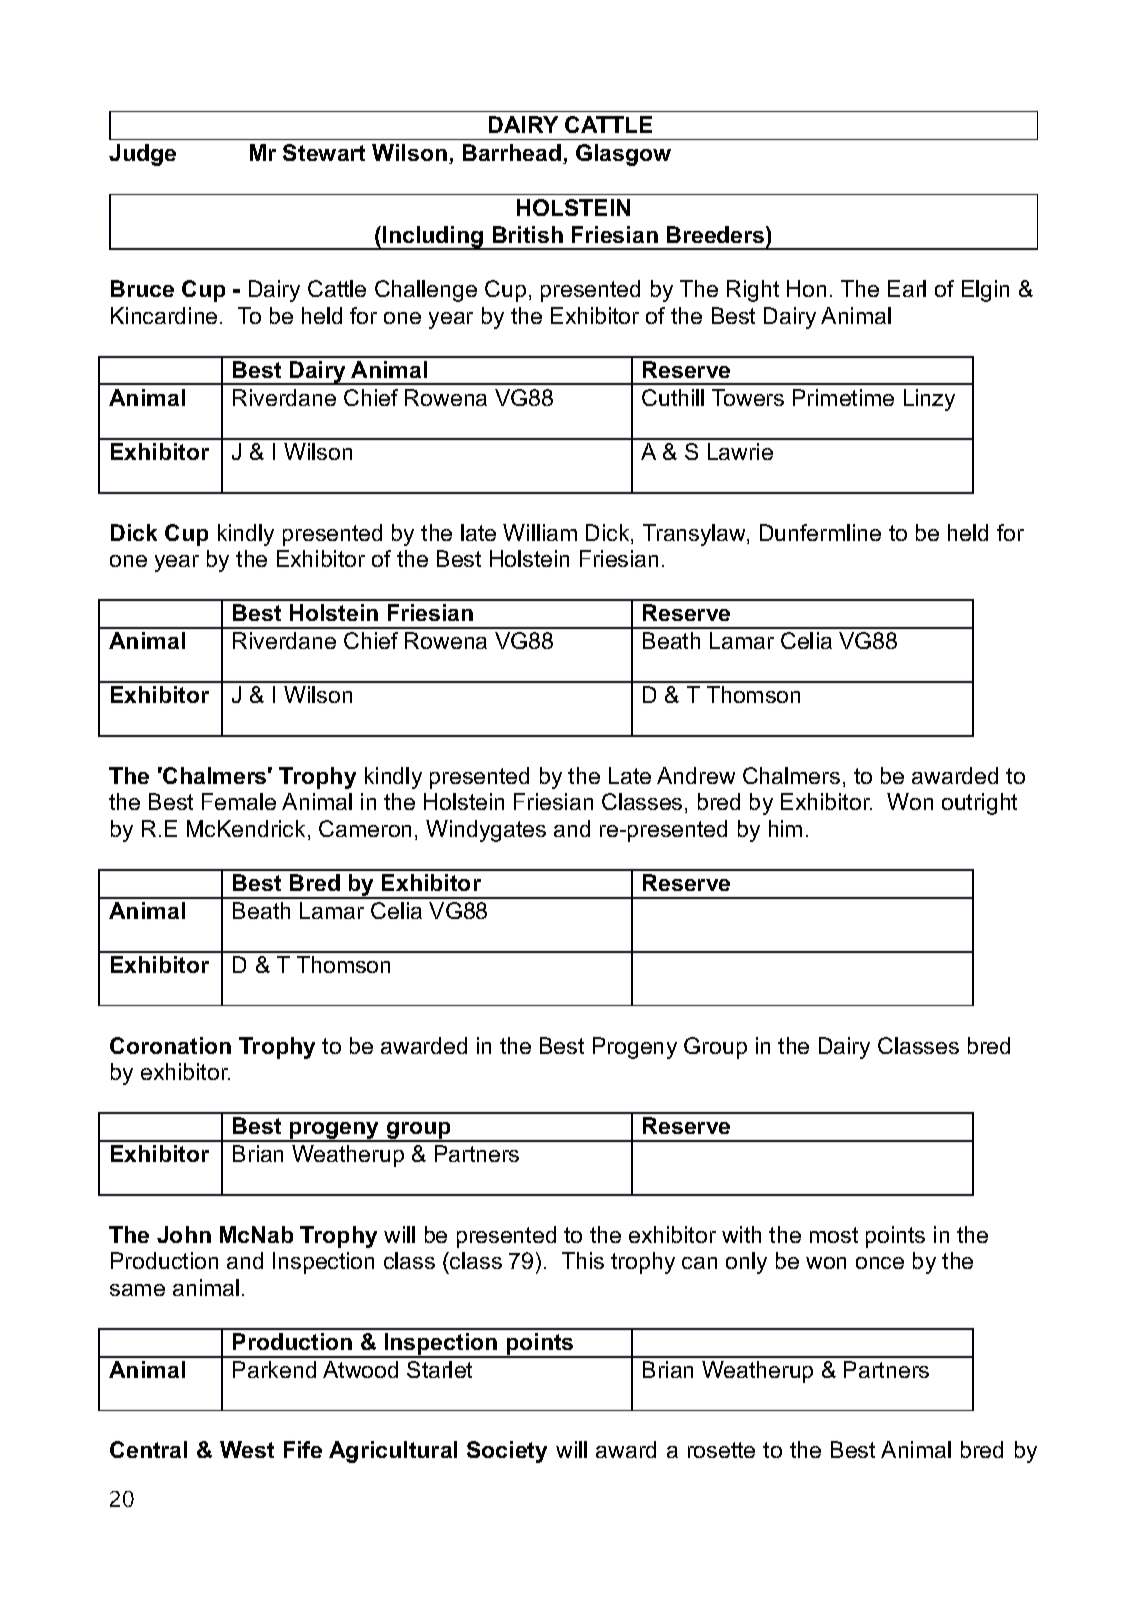  What do you see at coordinates (721, 1450) in the document?
I see `rosette` at bounding box center [721, 1450].
